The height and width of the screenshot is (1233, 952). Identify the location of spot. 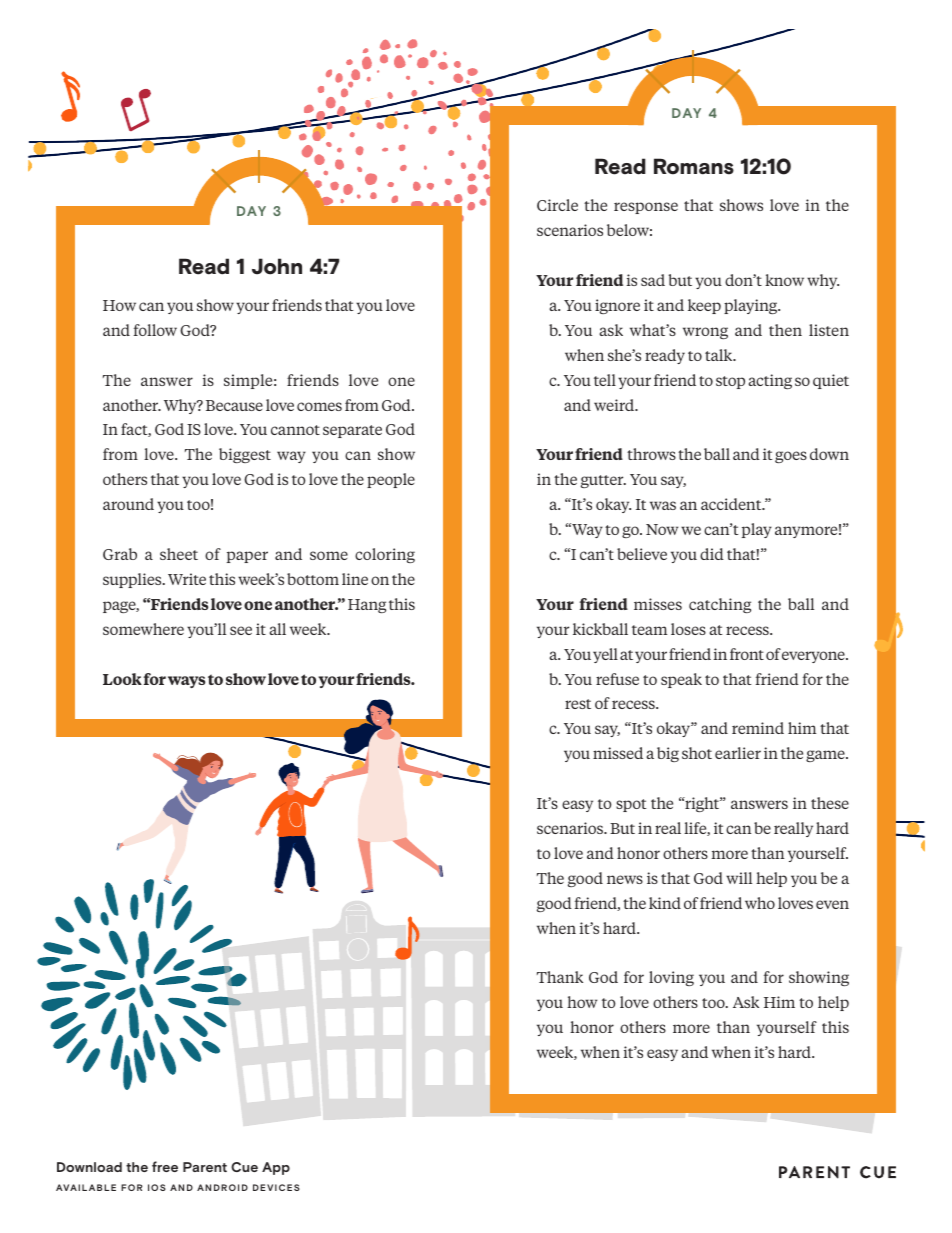
(631, 805).
